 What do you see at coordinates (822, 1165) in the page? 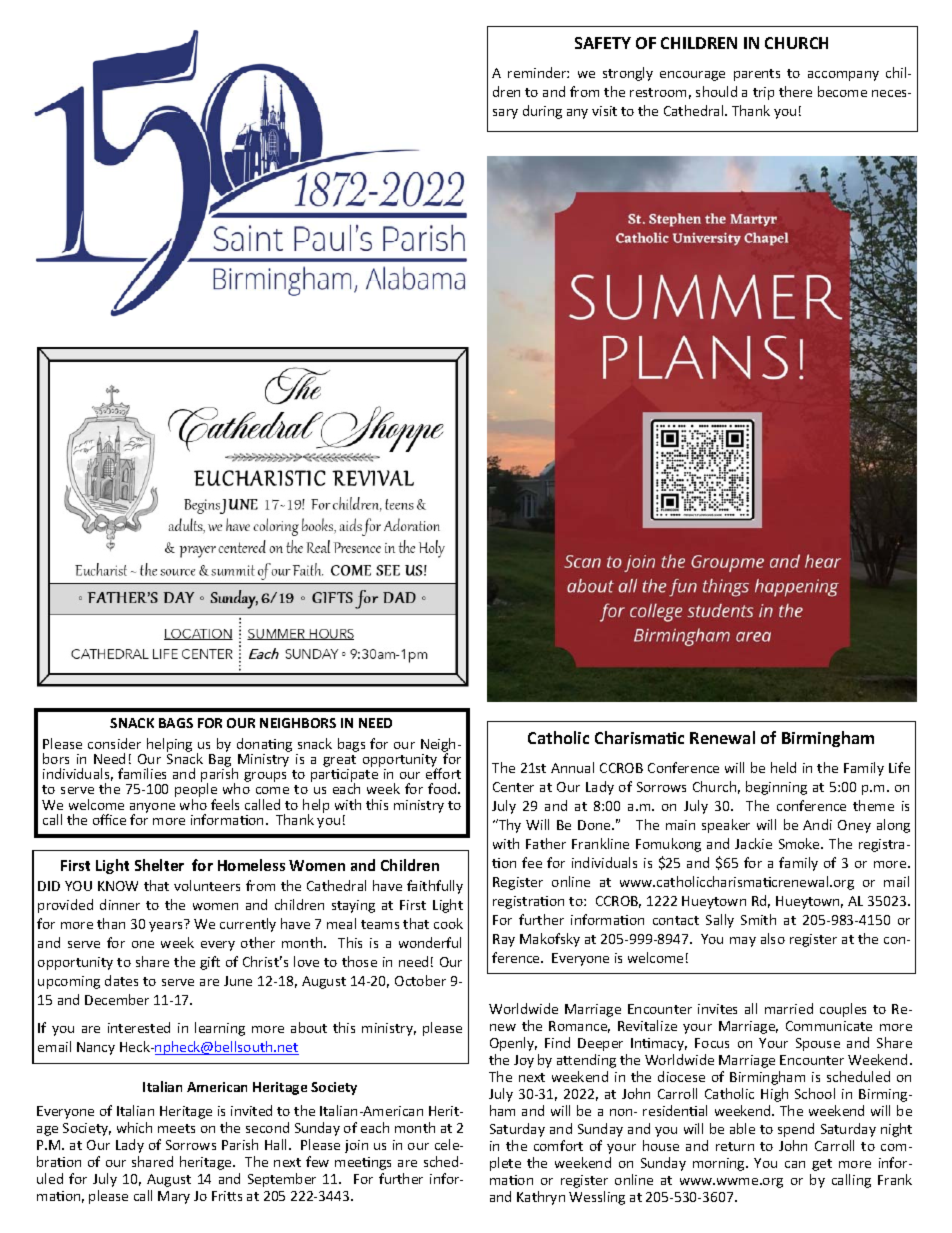
I see `get` at bounding box center [822, 1165].
